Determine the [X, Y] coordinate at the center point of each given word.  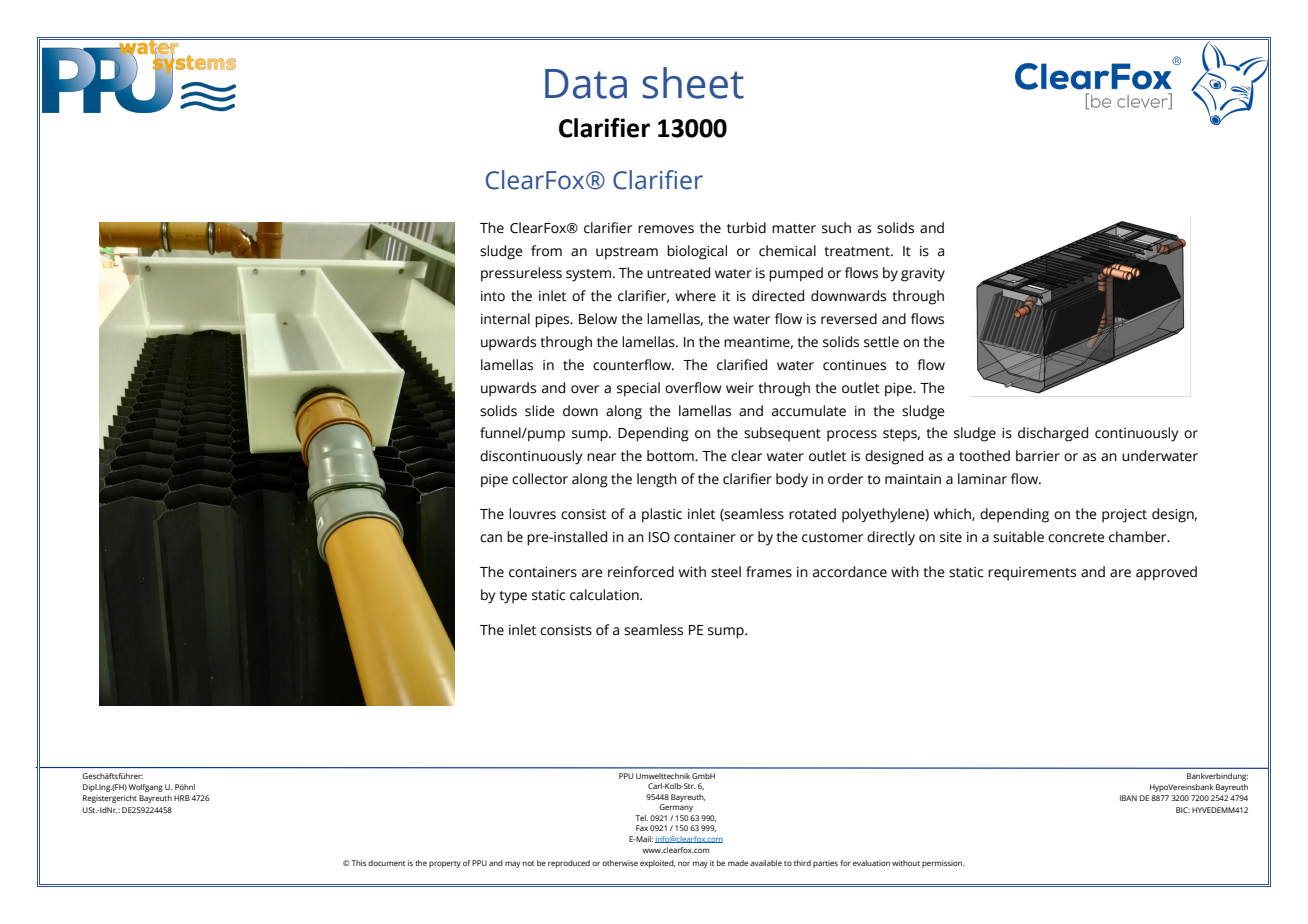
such [836, 228]
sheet [693, 83]
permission [943, 864]
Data [586, 84]
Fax [642, 828]
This [358, 863]
